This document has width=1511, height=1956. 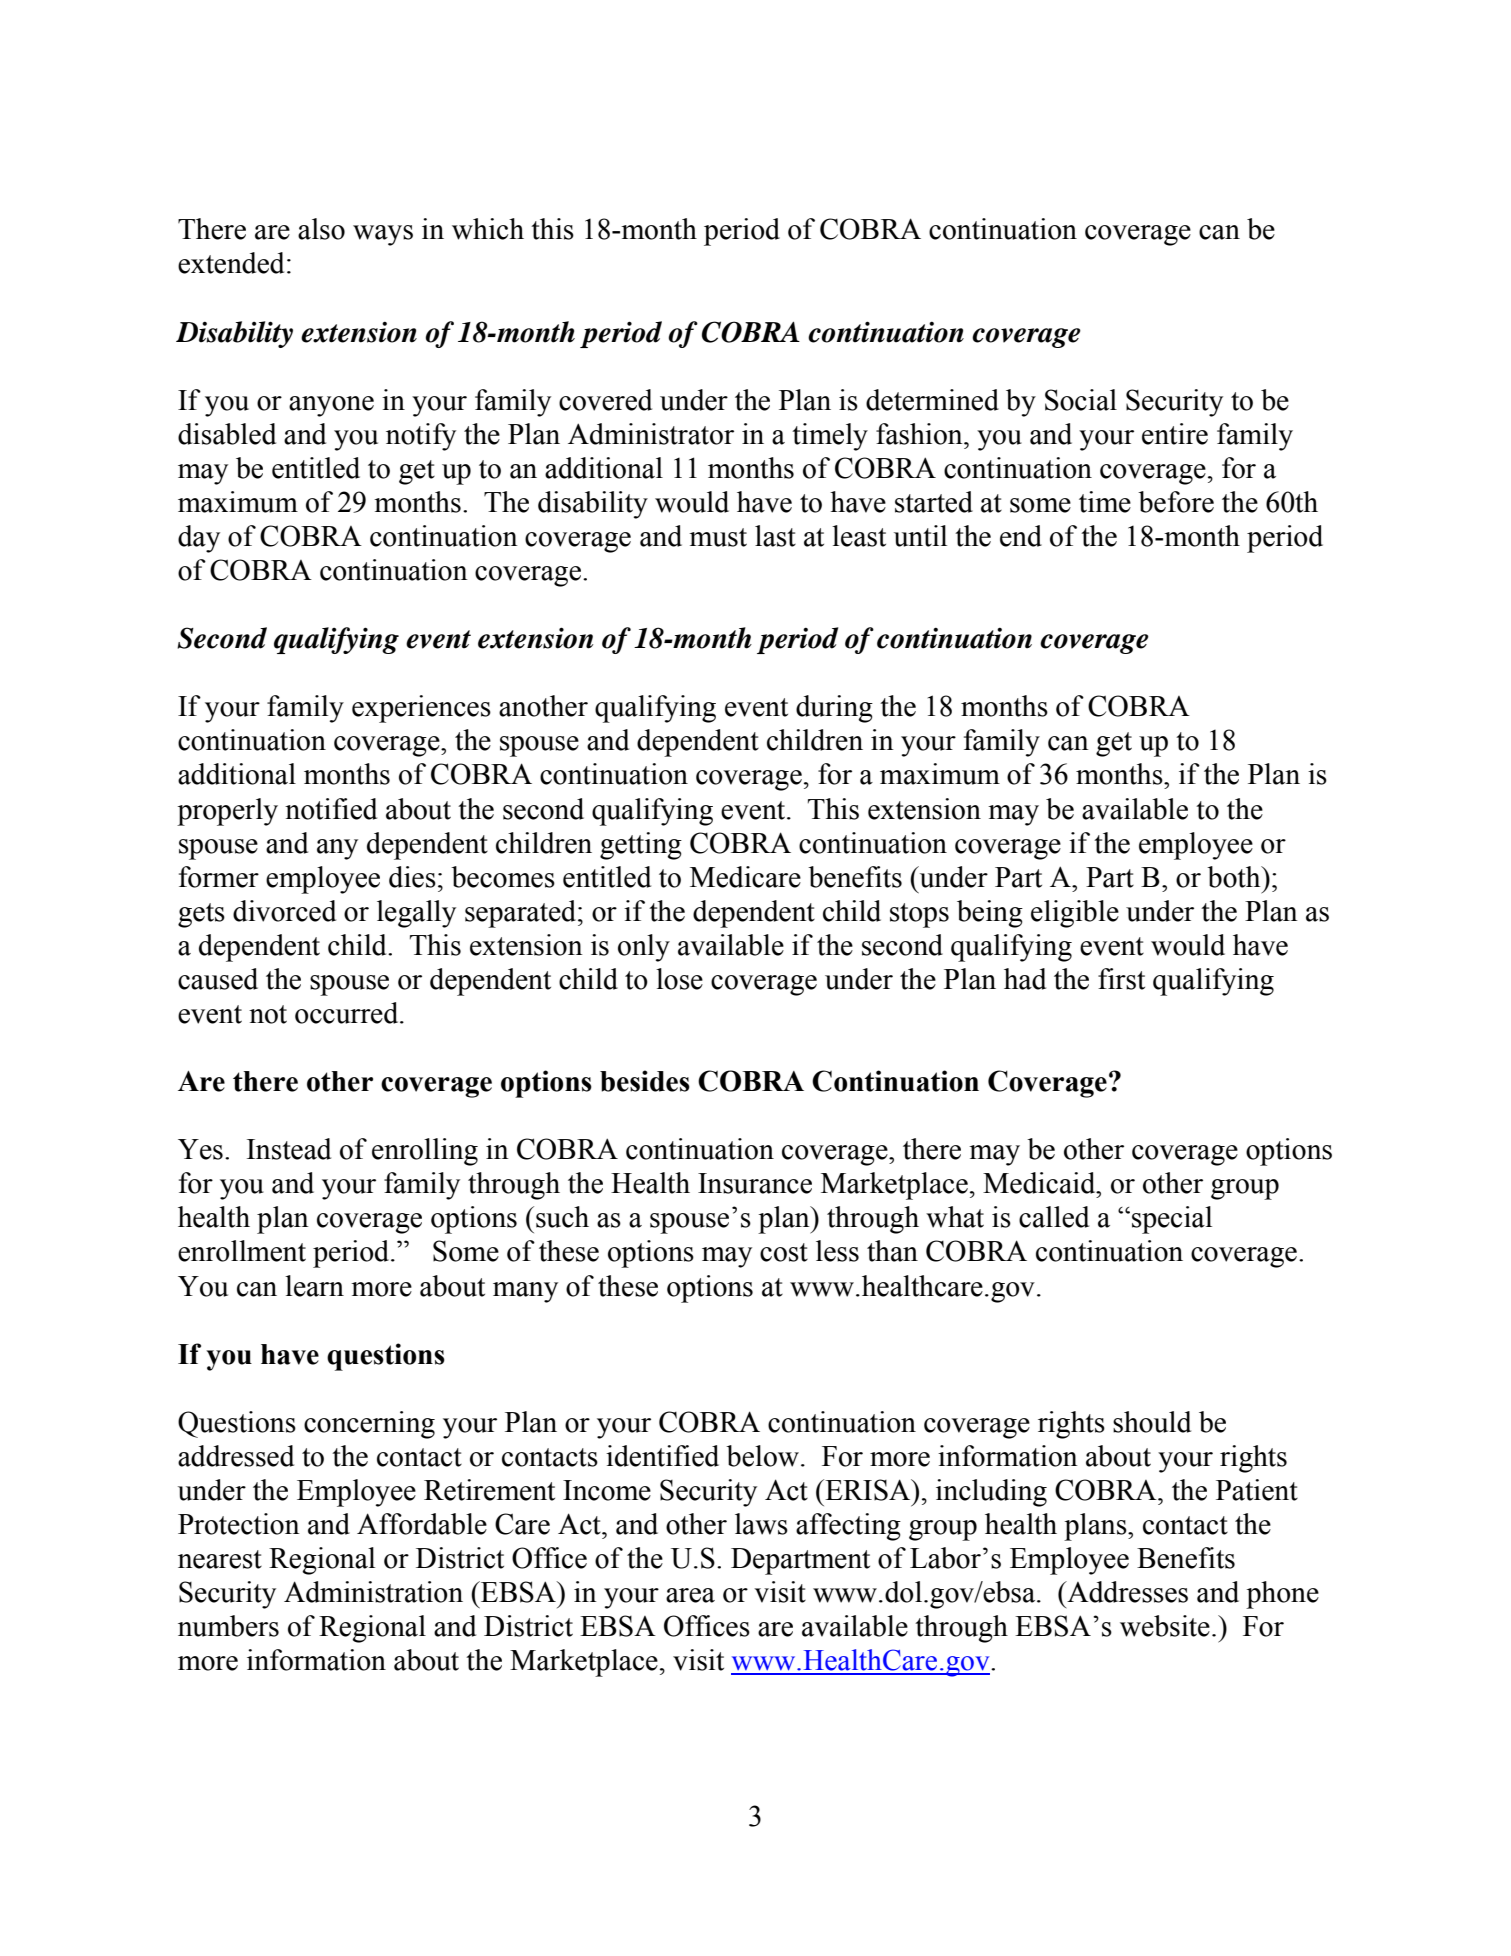 I want to click on also, so click(x=321, y=229).
